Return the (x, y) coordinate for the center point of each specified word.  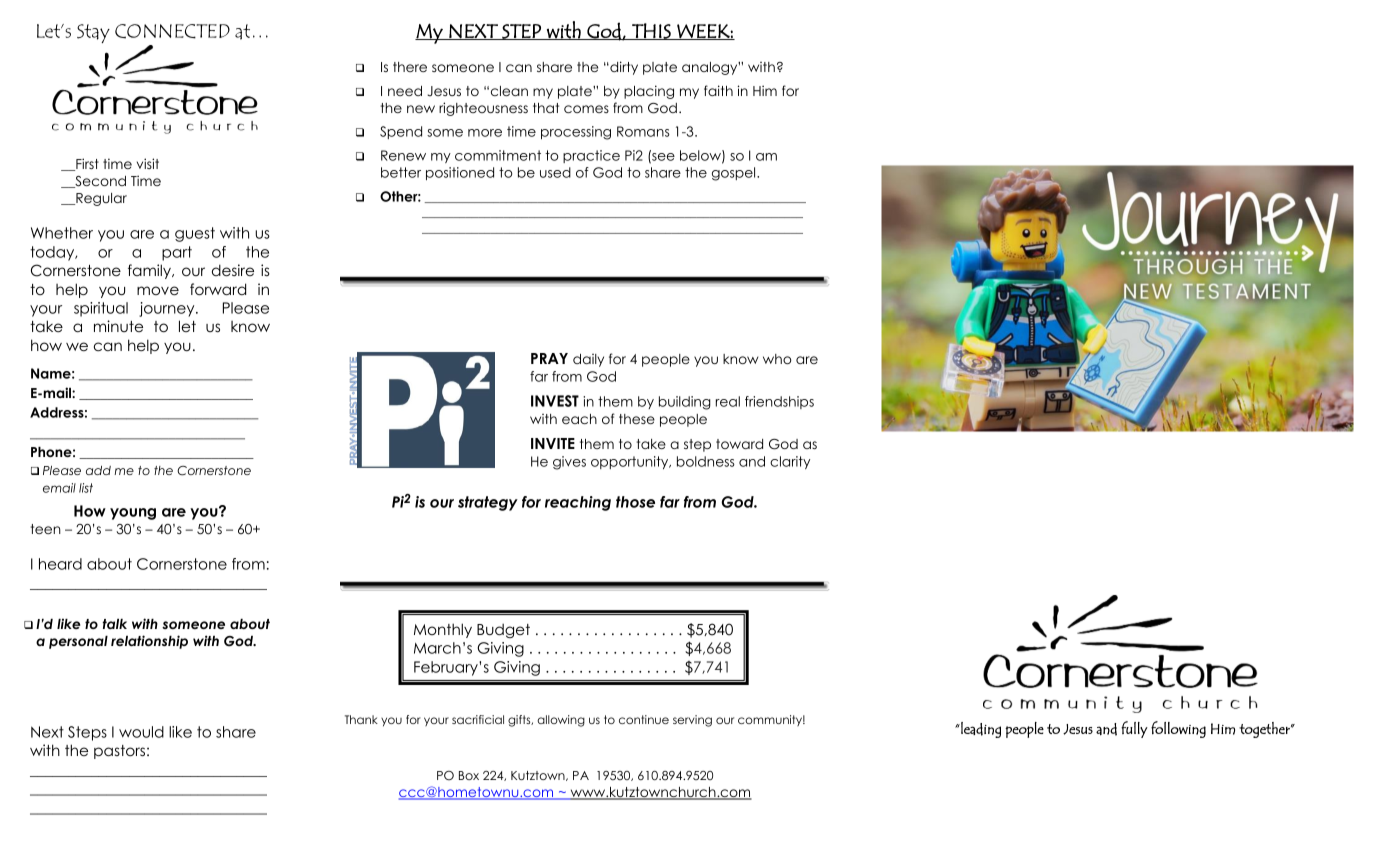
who (777, 359)
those (635, 502)
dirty (623, 68)
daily (588, 360)
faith (718, 90)
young (133, 514)
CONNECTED (172, 31)
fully (1134, 729)
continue (644, 719)
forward (218, 289)
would (141, 732)
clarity (790, 462)
